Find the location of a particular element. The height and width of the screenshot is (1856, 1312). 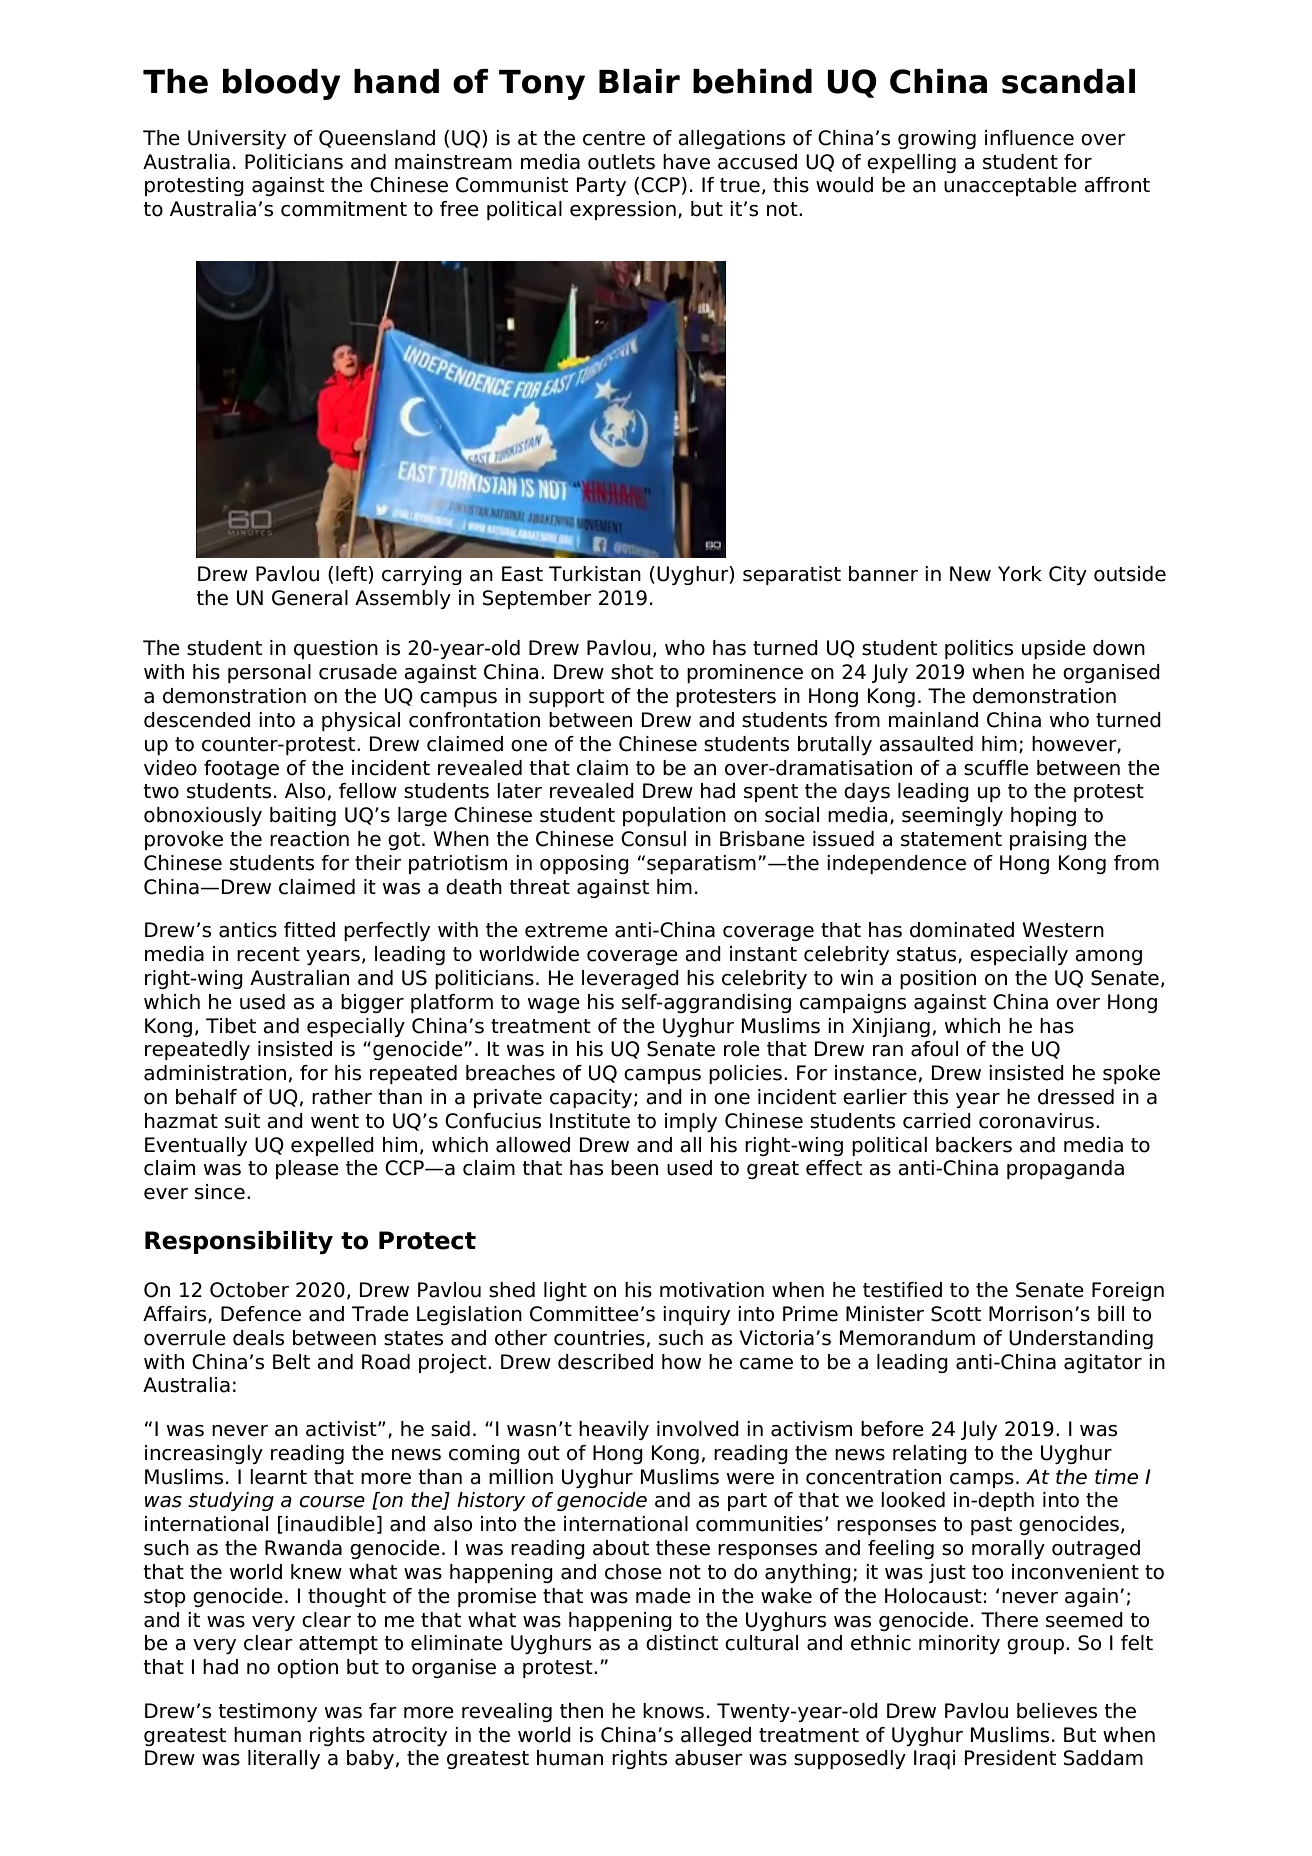

centre is located at coordinates (614, 138).
